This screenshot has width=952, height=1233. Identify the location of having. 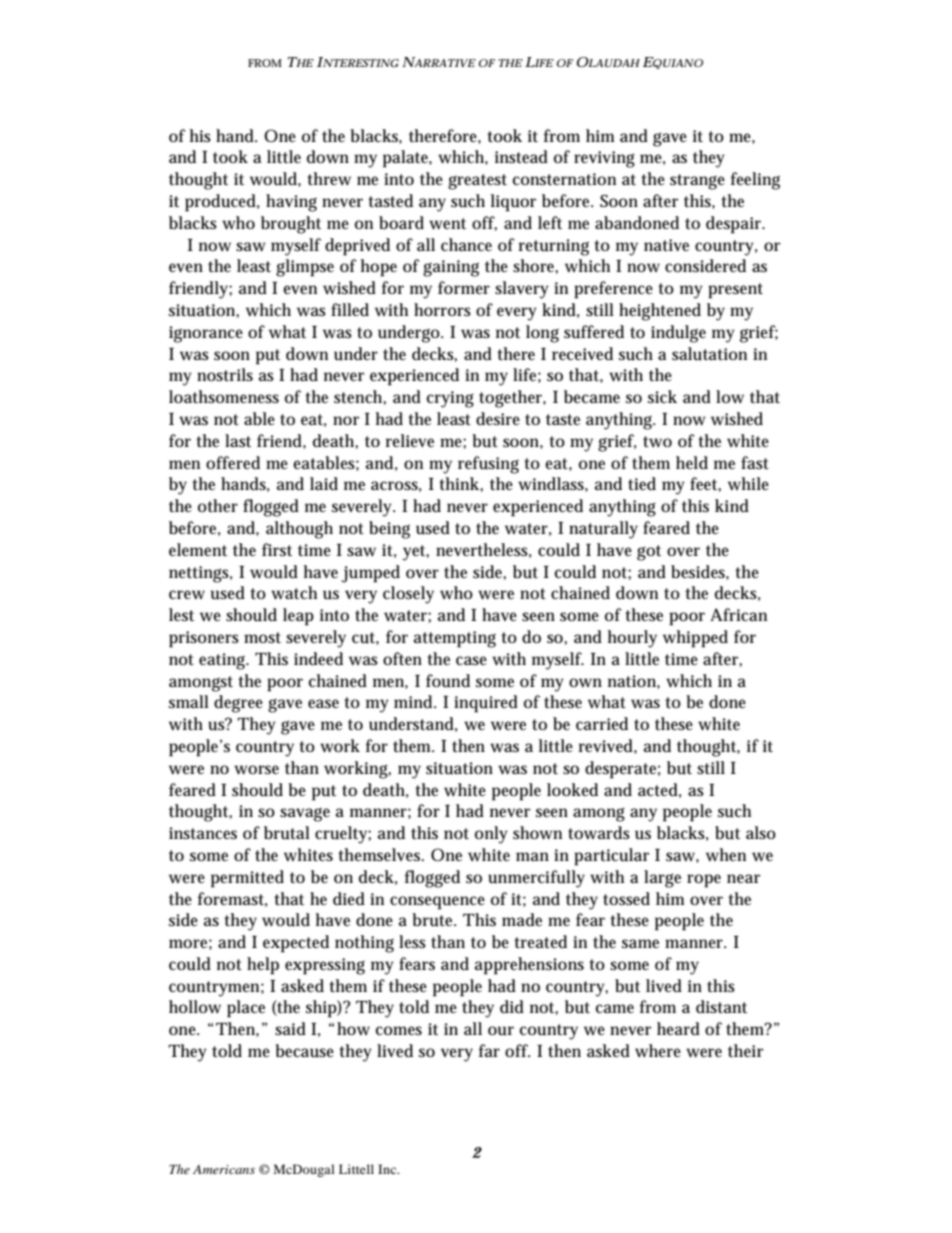
(291, 203).
